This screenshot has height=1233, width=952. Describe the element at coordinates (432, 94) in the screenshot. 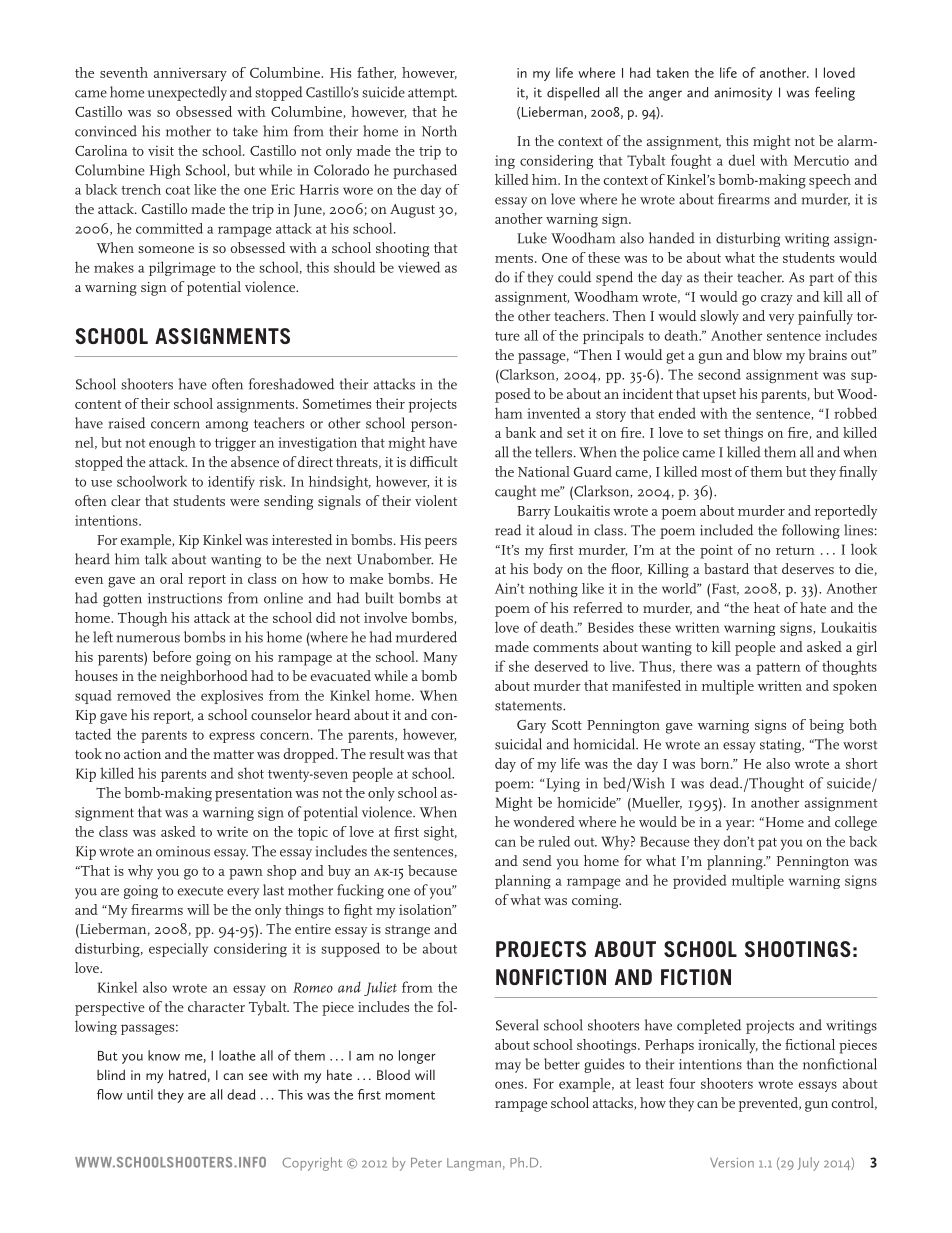

I see `attempt` at that location.
